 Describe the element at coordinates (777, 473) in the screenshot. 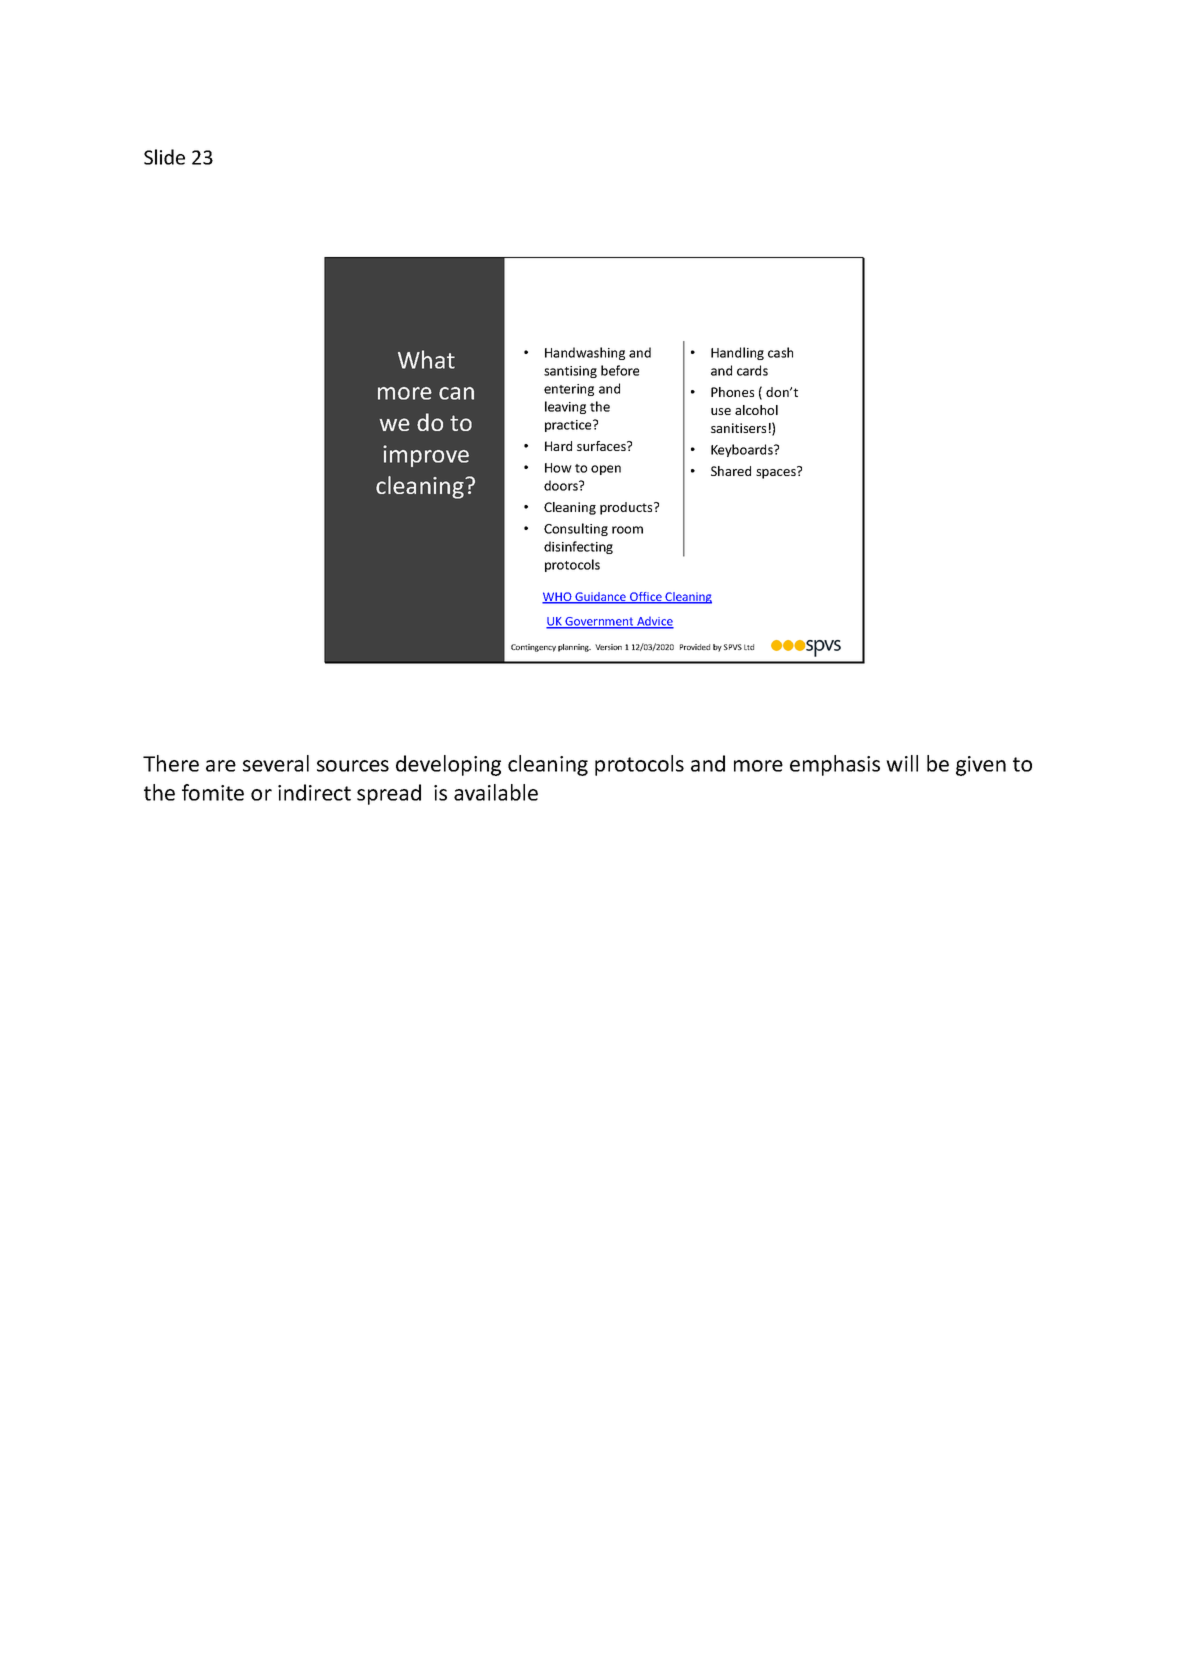

I see `spaces` at that location.
